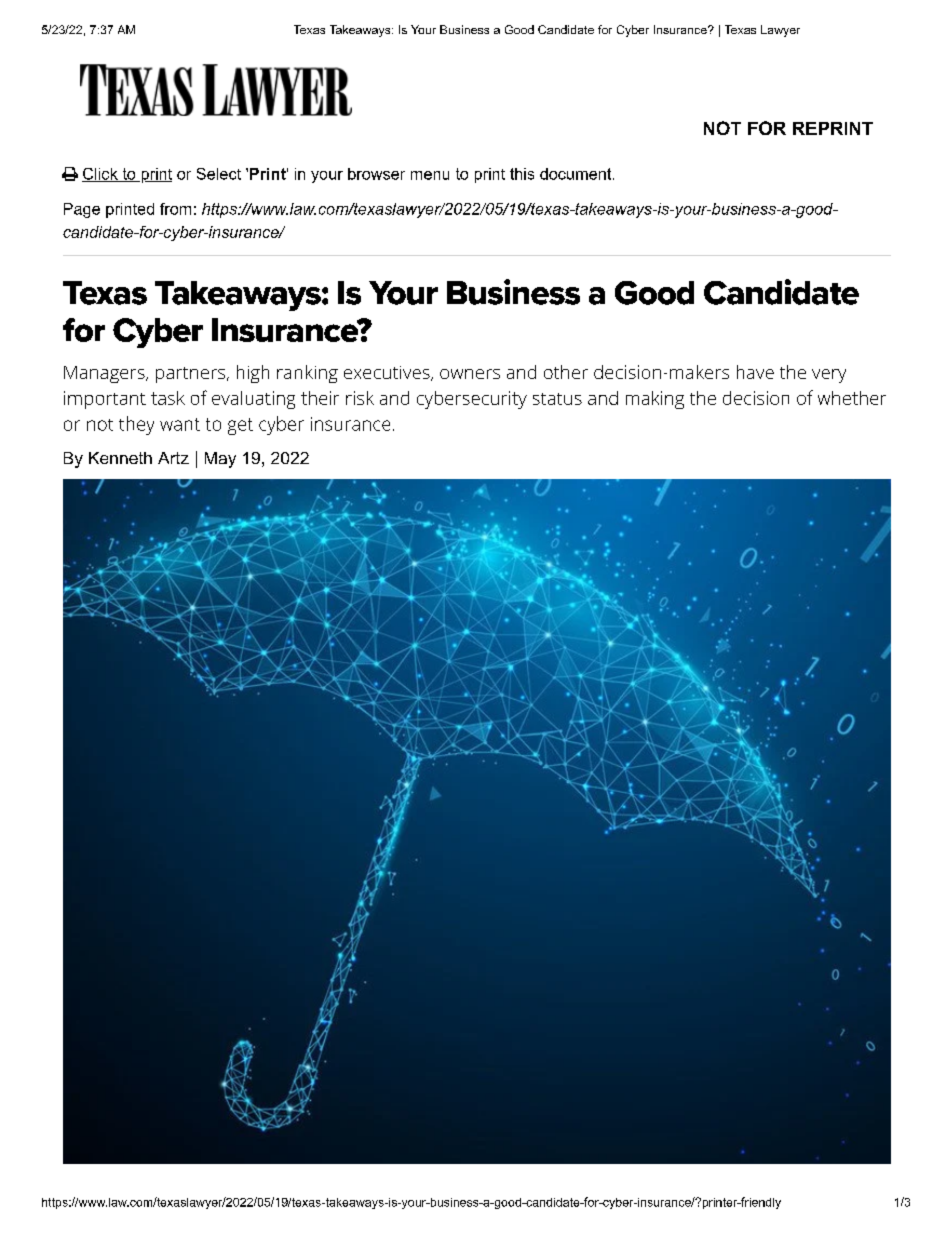 This screenshot has width=952, height=1233. Describe the element at coordinates (577, 174) in the screenshot. I see `document` at that location.
